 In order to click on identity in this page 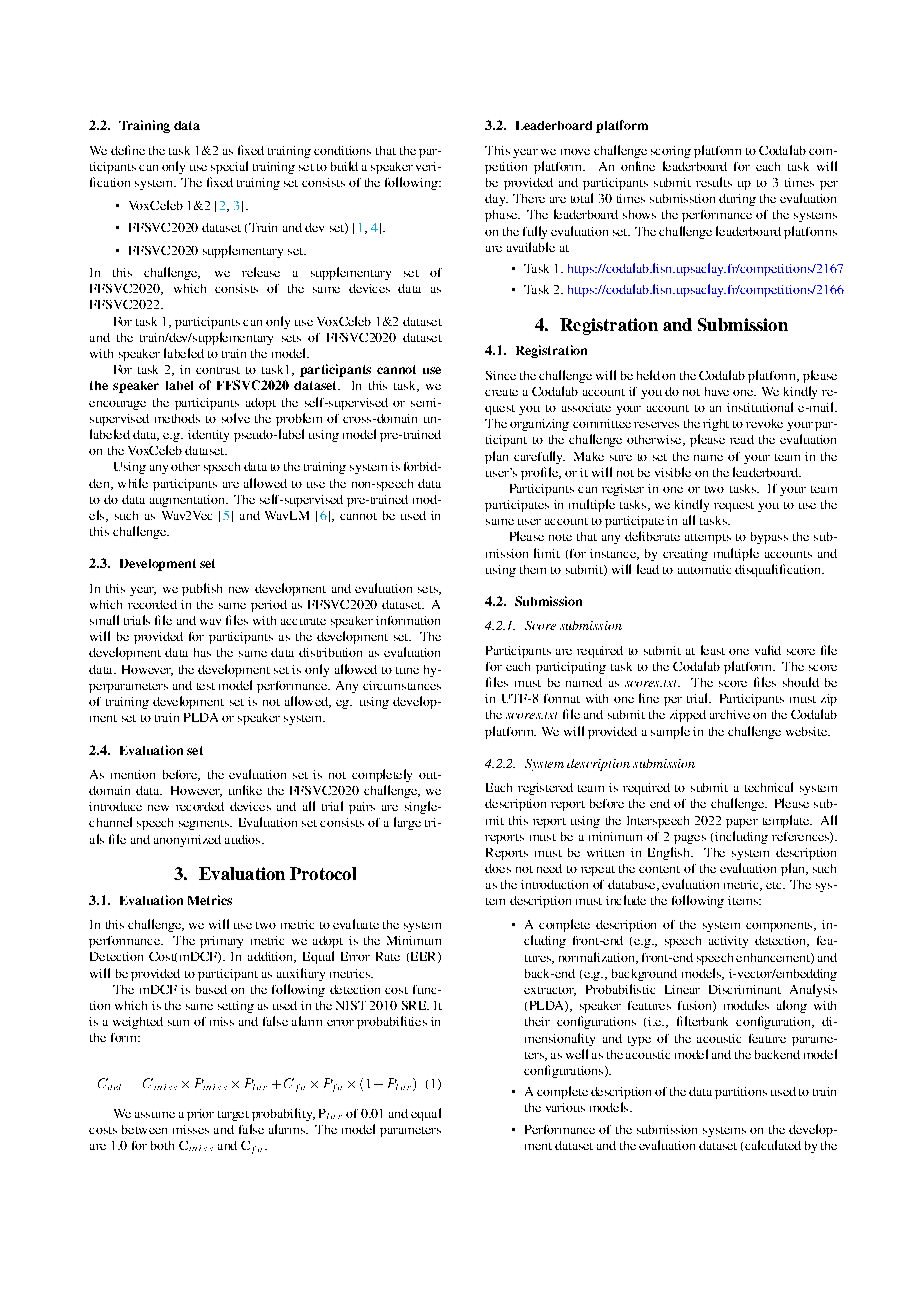, I will do `click(208, 436)`.
